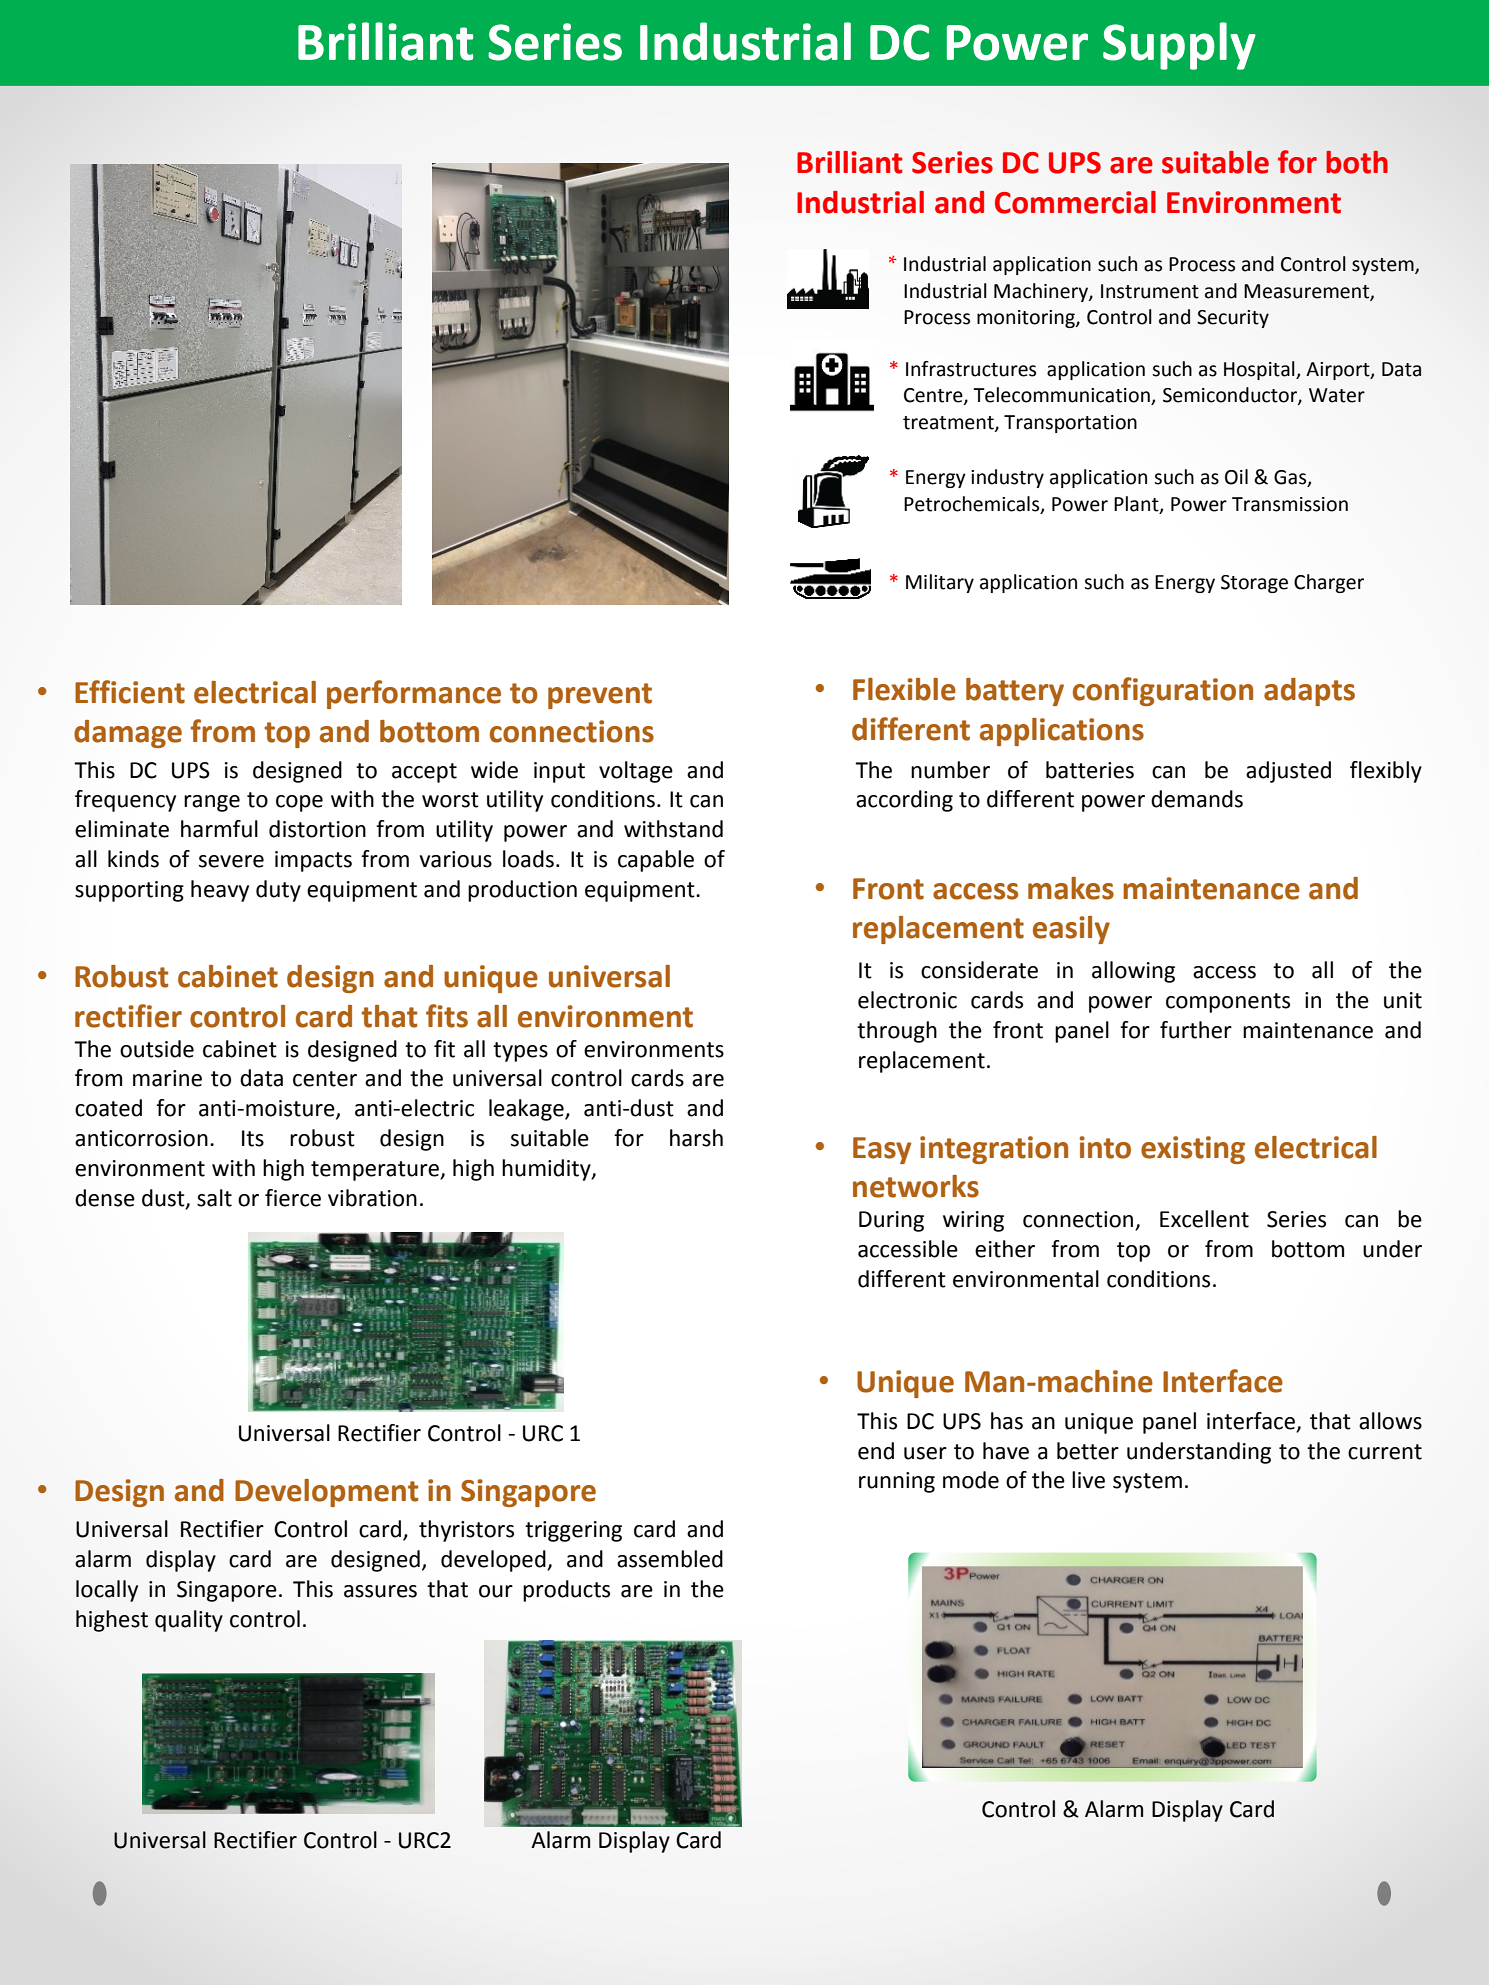  Describe the element at coordinates (130, 692) in the document. I see `Efficient` at that location.
